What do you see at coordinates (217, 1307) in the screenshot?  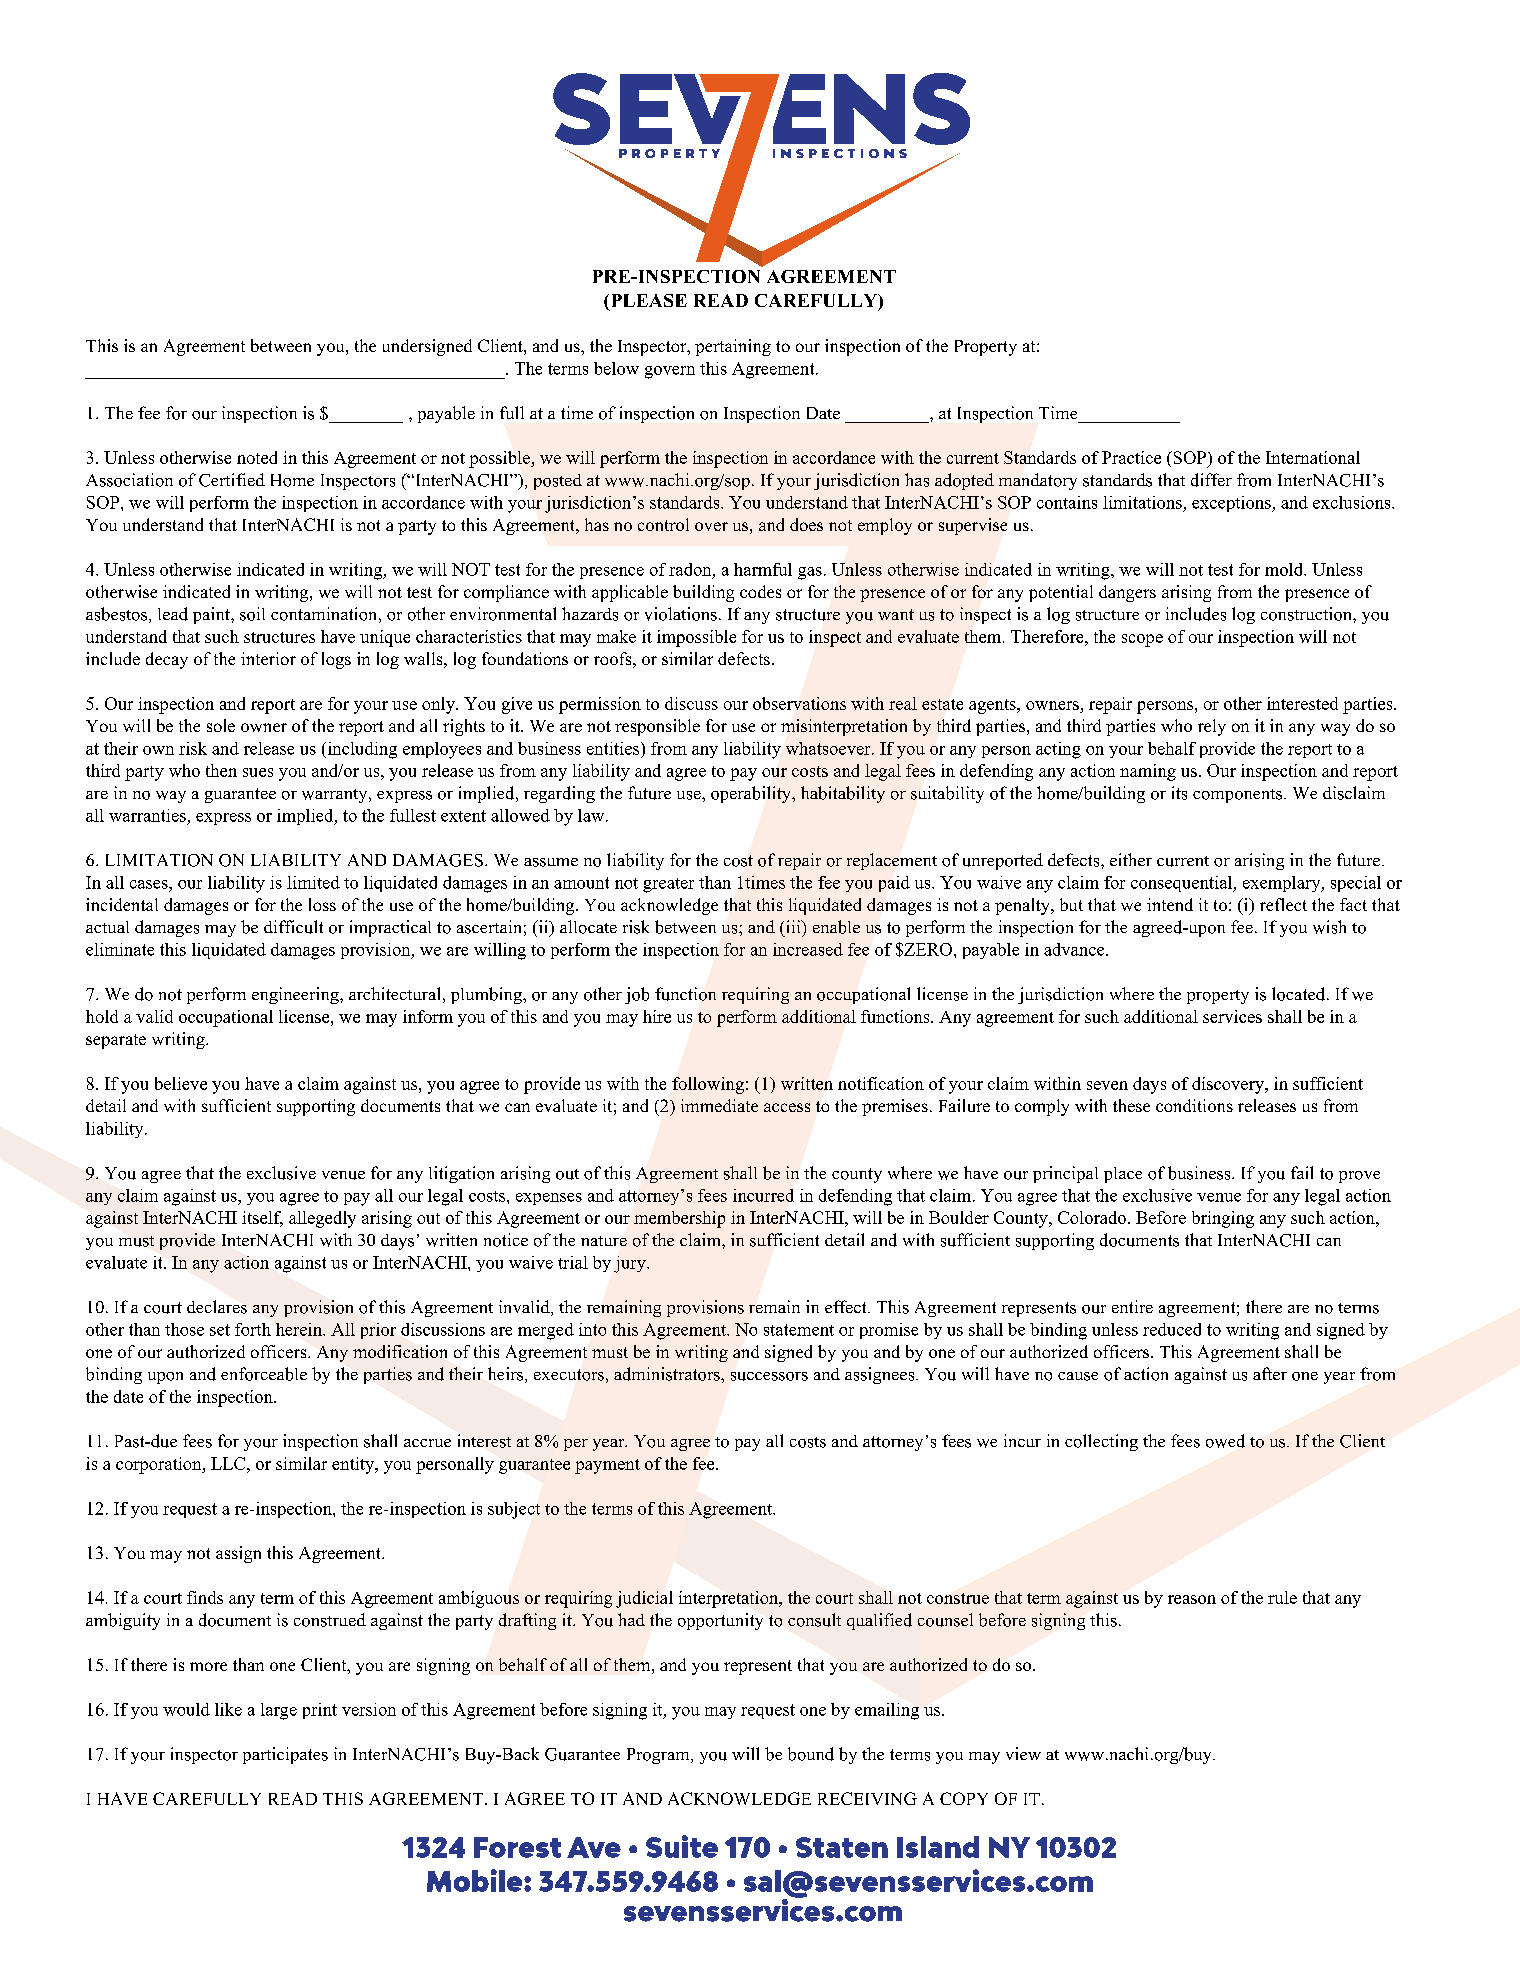 I see `declares` at bounding box center [217, 1307].
